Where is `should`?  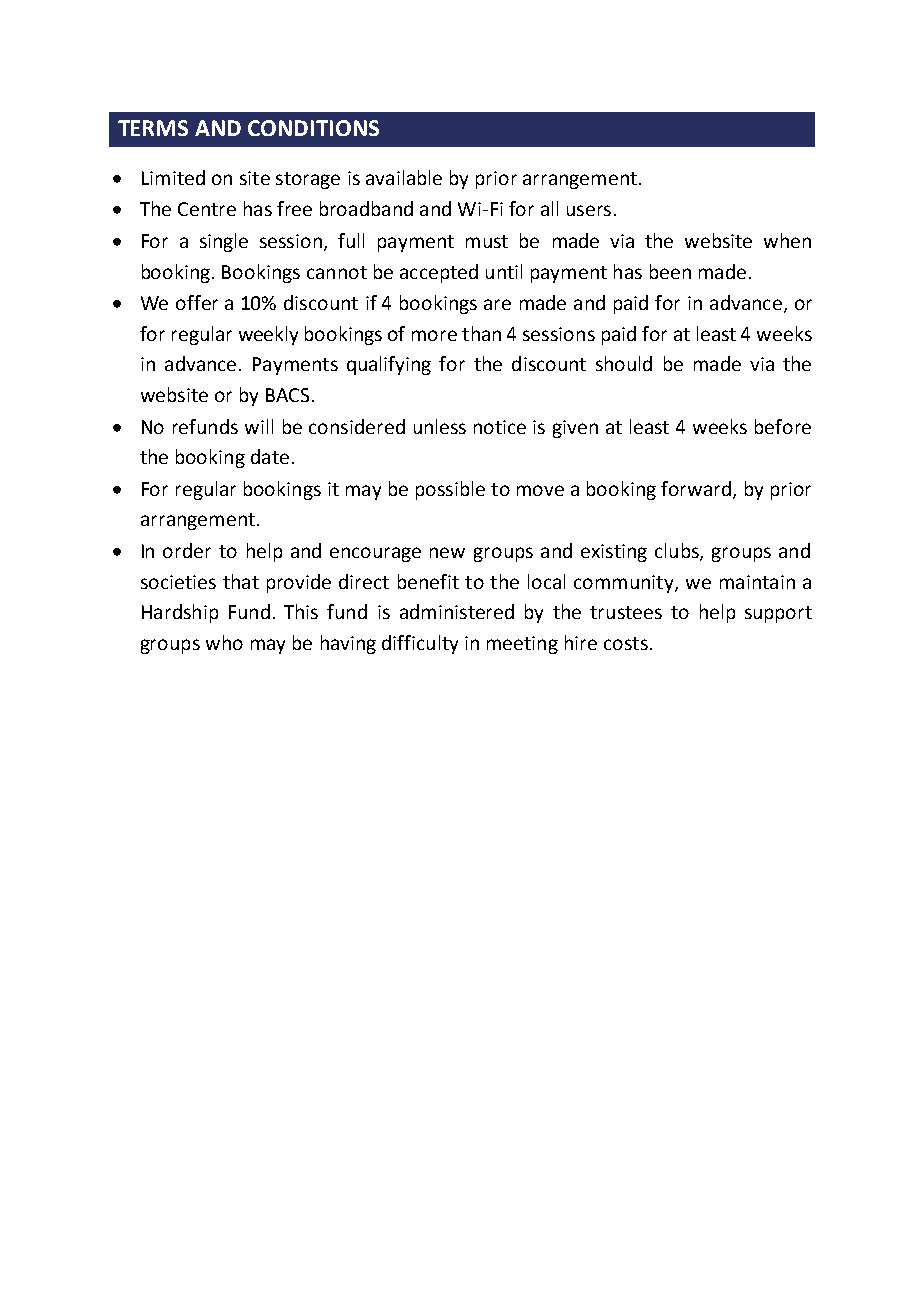 should is located at coordinates (624, 363).
